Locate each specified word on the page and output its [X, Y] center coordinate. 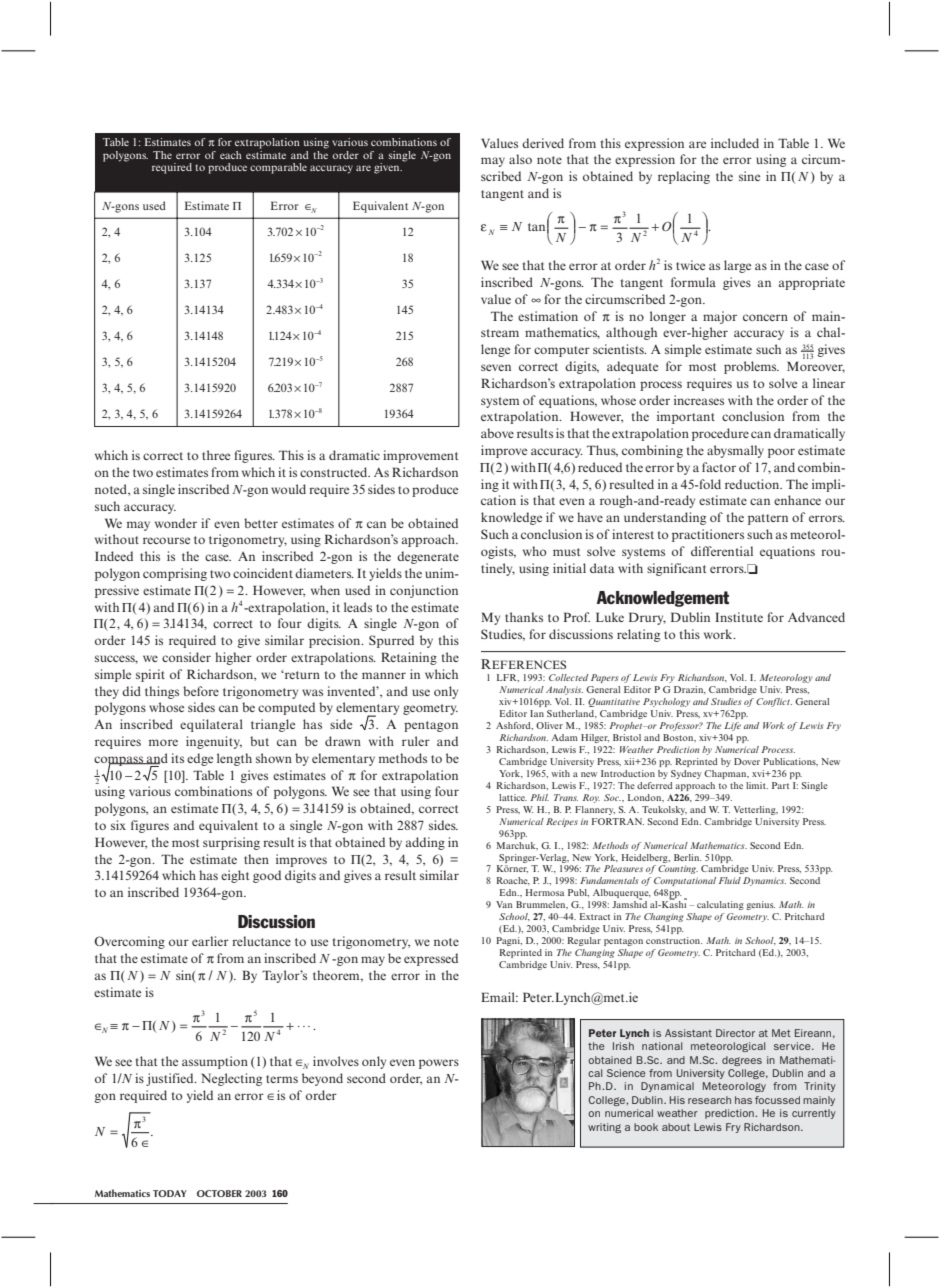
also [520, 159]
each [231, 155]
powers [439, 1064]
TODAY [170, 1193]
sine [749, 176]
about [676, 1127]
